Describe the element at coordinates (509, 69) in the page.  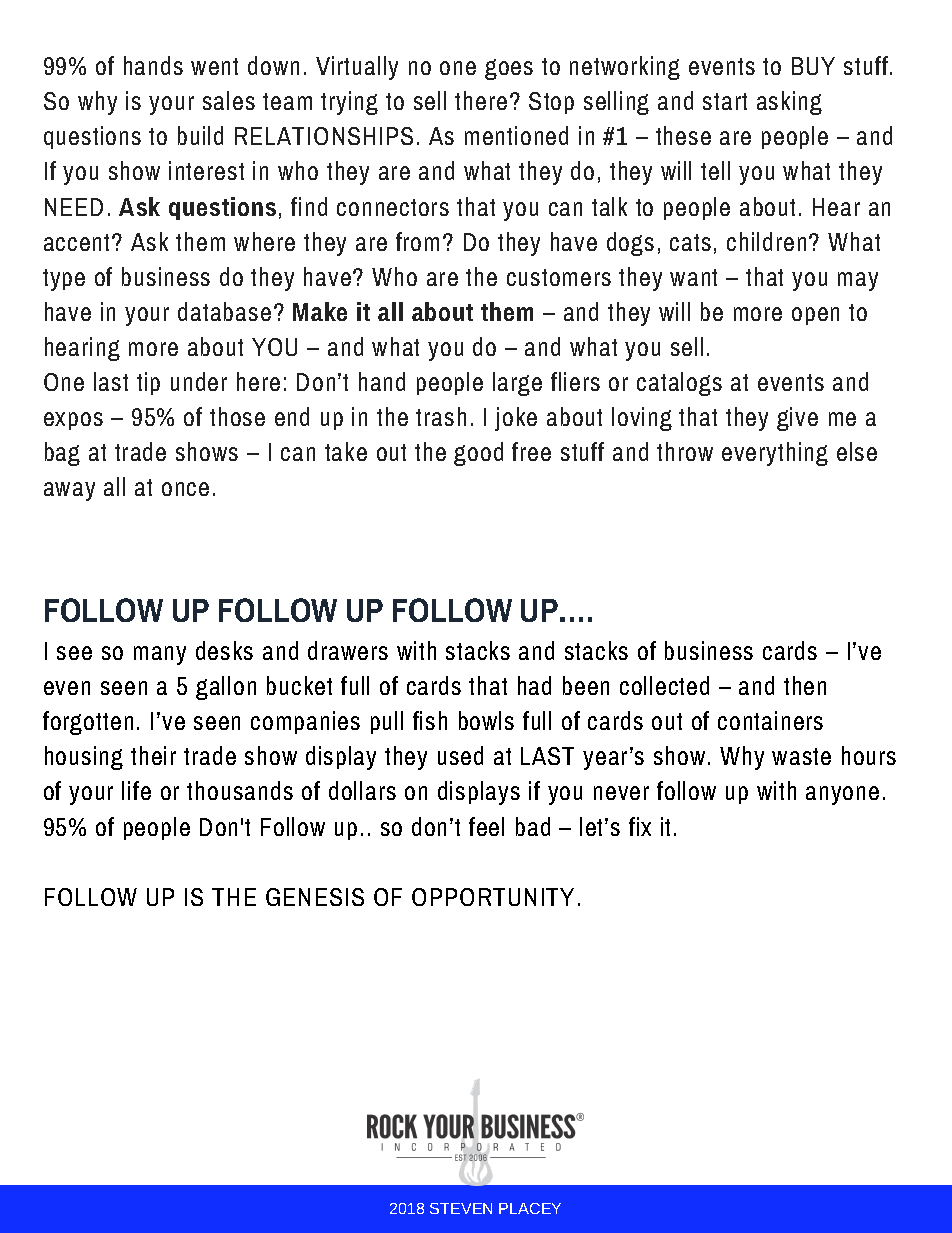
I see `goes` at that location.
